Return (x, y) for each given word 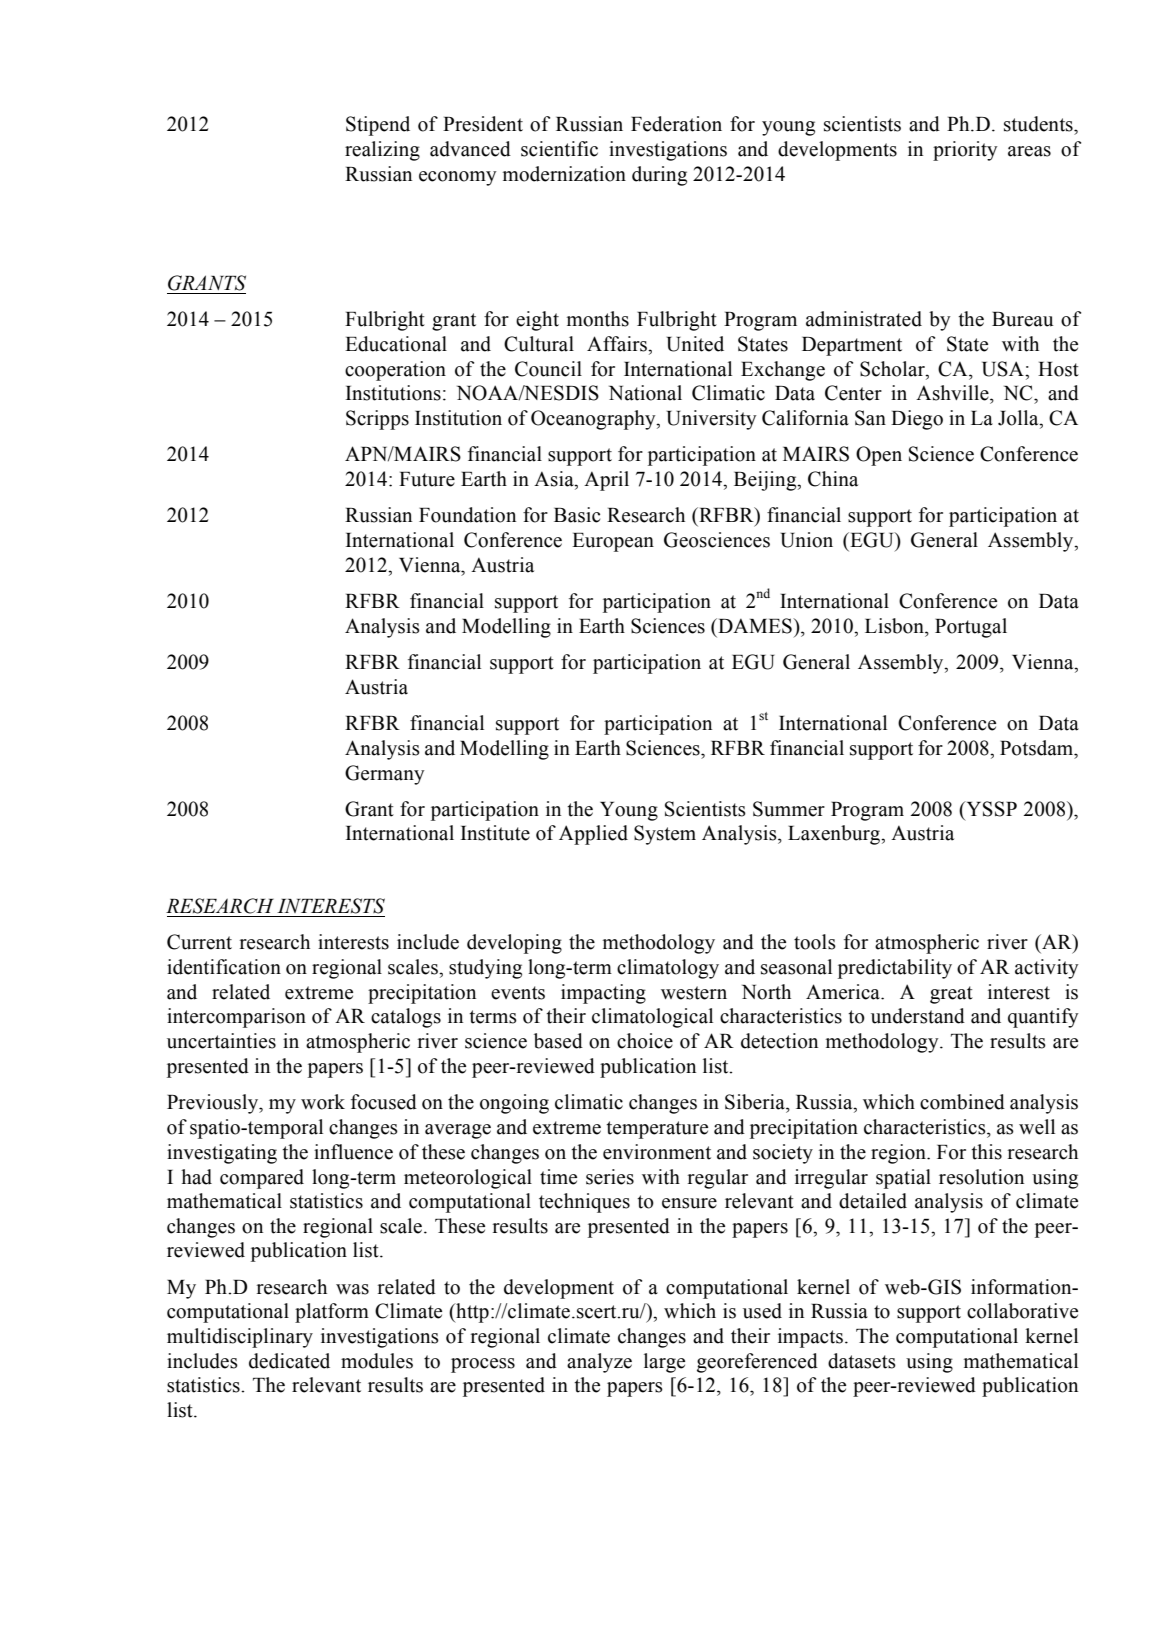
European (613, 542)
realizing (382, 151)
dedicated (289, 1361)
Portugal (971, 628)
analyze (599, 1363)
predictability (895, 969)
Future (427, 479)
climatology (668, 969)
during (659, 176)
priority (965, 151)
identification (224, 967)
